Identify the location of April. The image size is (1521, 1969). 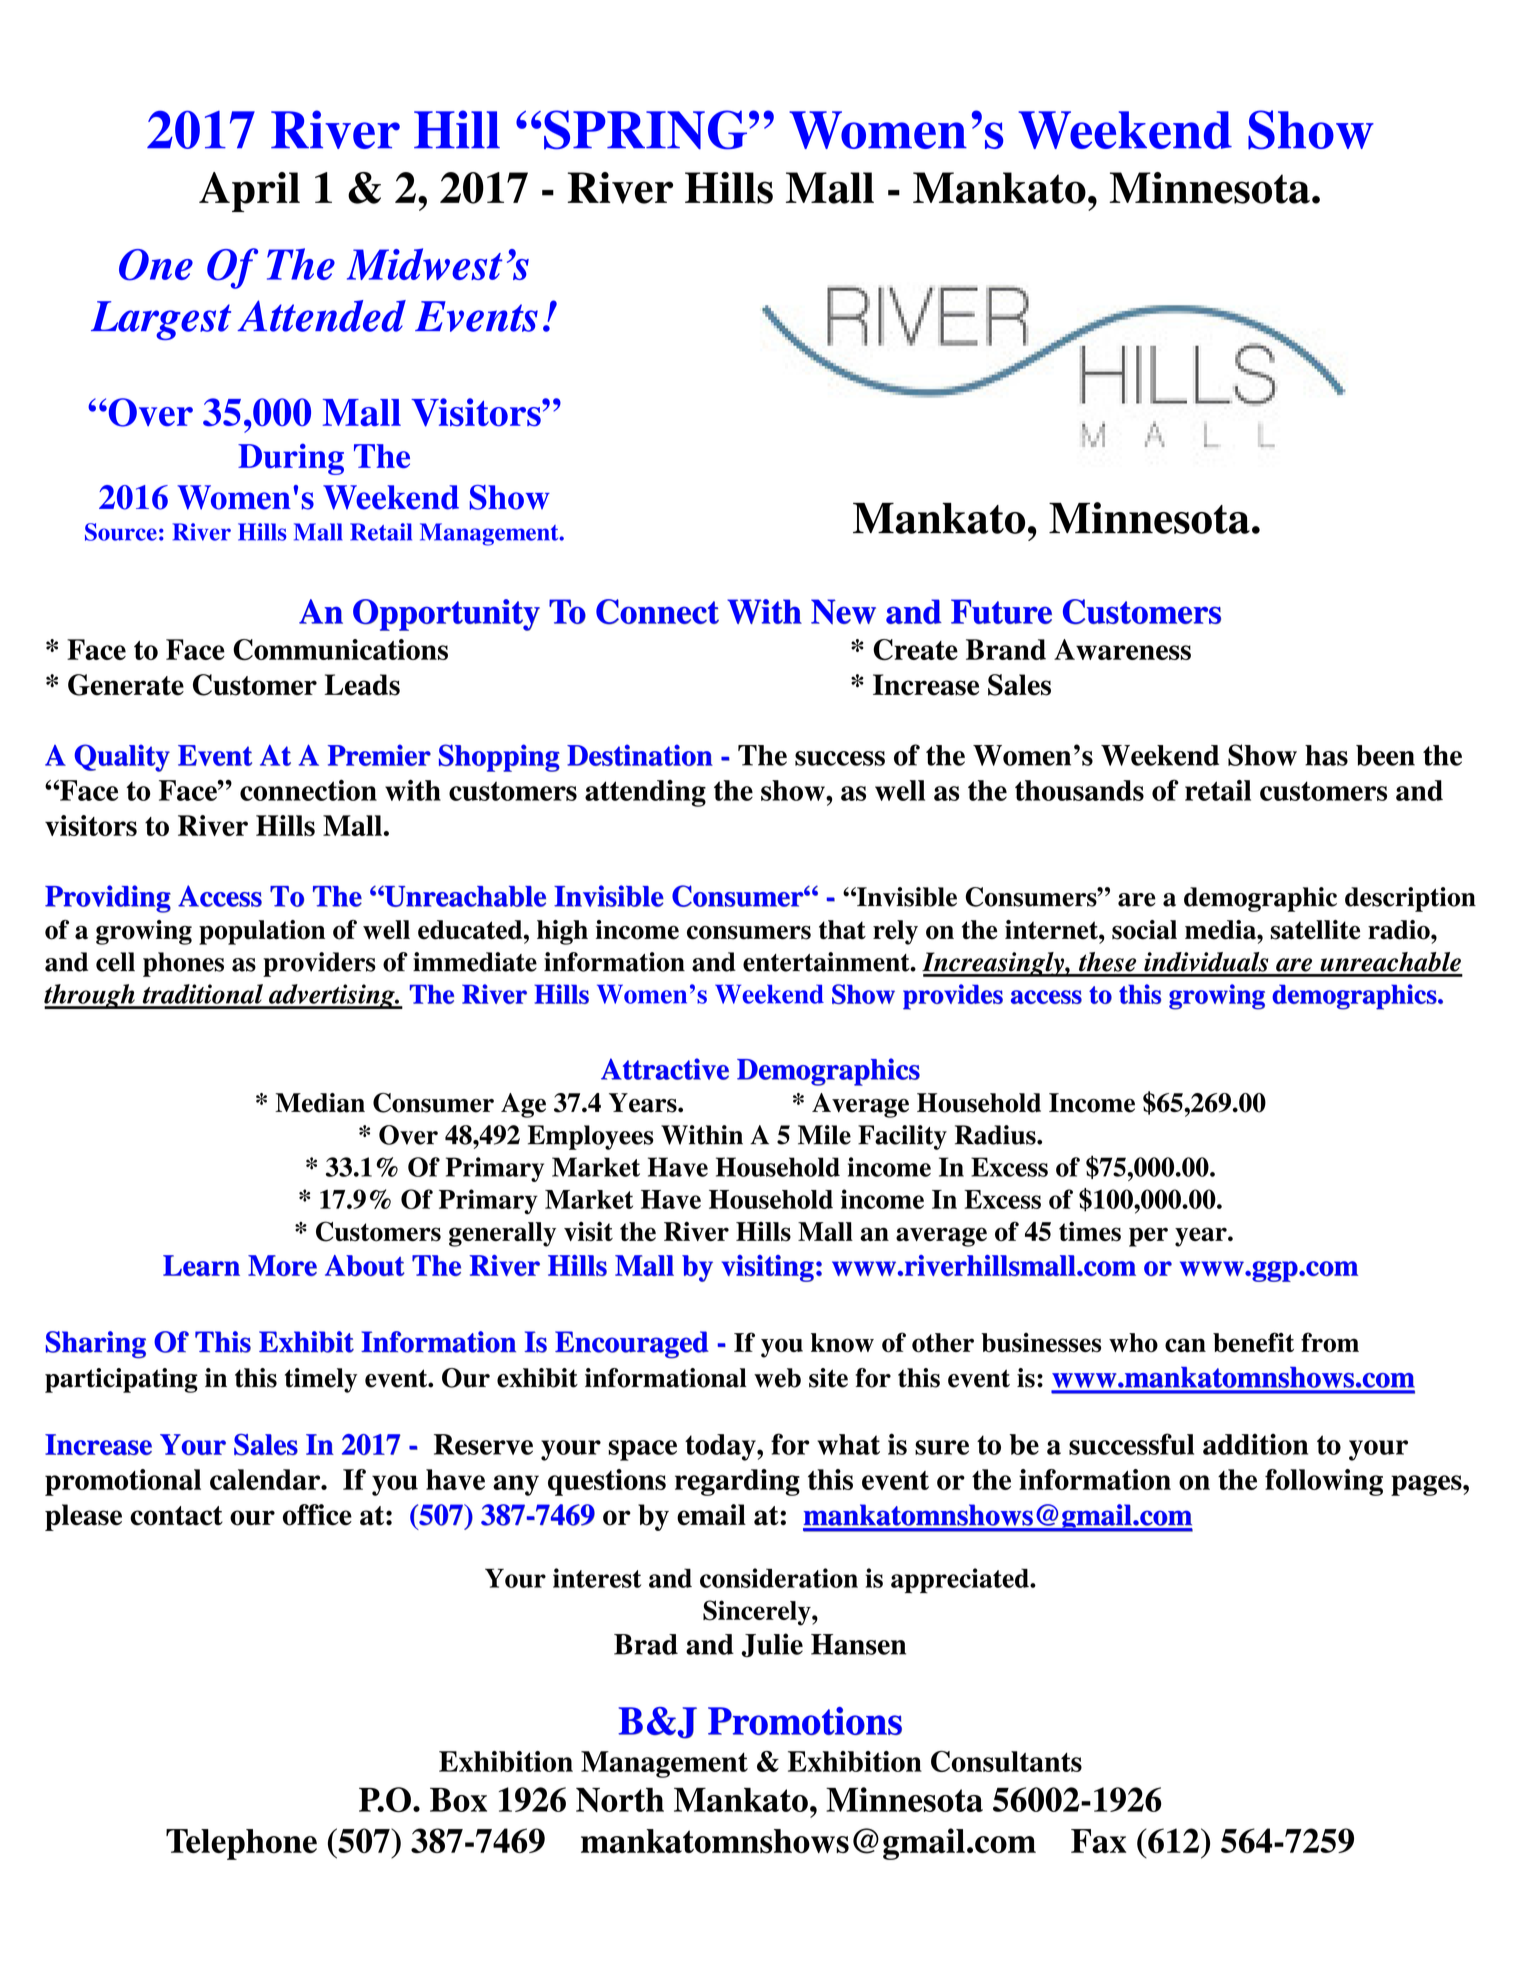
(249, 192).
